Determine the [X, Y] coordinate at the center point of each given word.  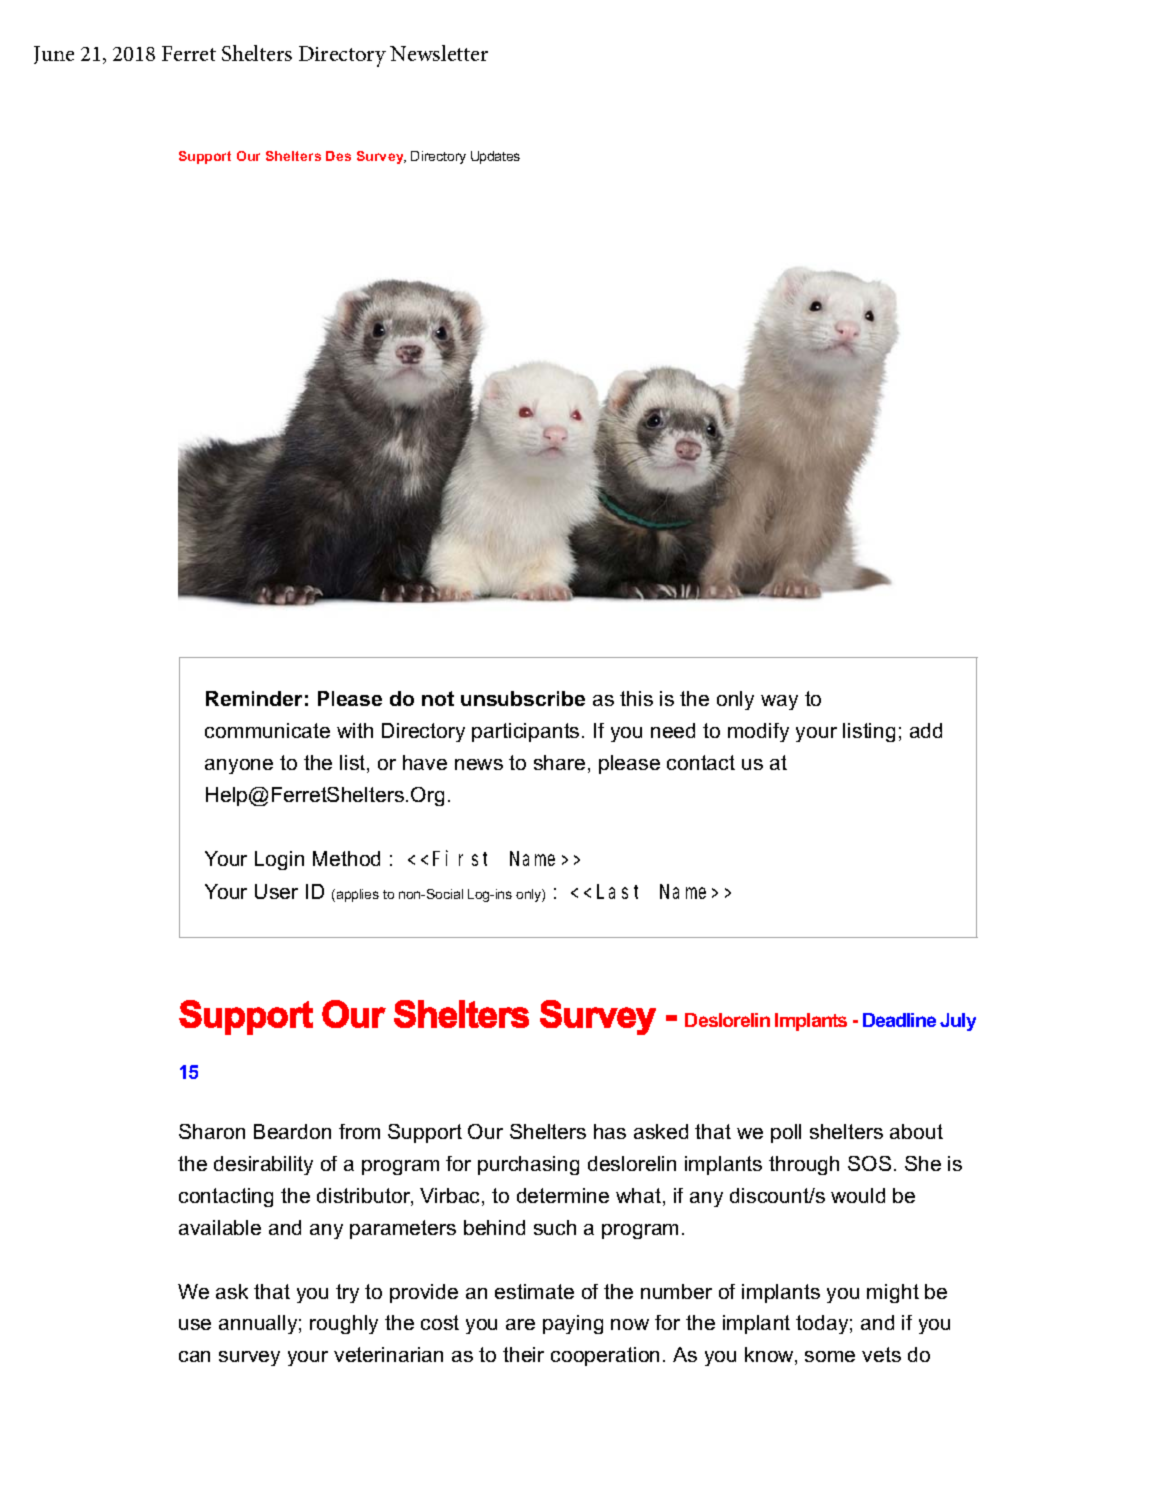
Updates [495, 157]
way [779, 702]
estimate [534, 1291]
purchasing [528, 1165]
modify [758, 732]
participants [525, 732]
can [194, 1356]
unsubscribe [523, 698]
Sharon [212, 1131]
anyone [239, 766]
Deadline [899, 1020]
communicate [267, 730]
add [926, 730]
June [54, 55]
